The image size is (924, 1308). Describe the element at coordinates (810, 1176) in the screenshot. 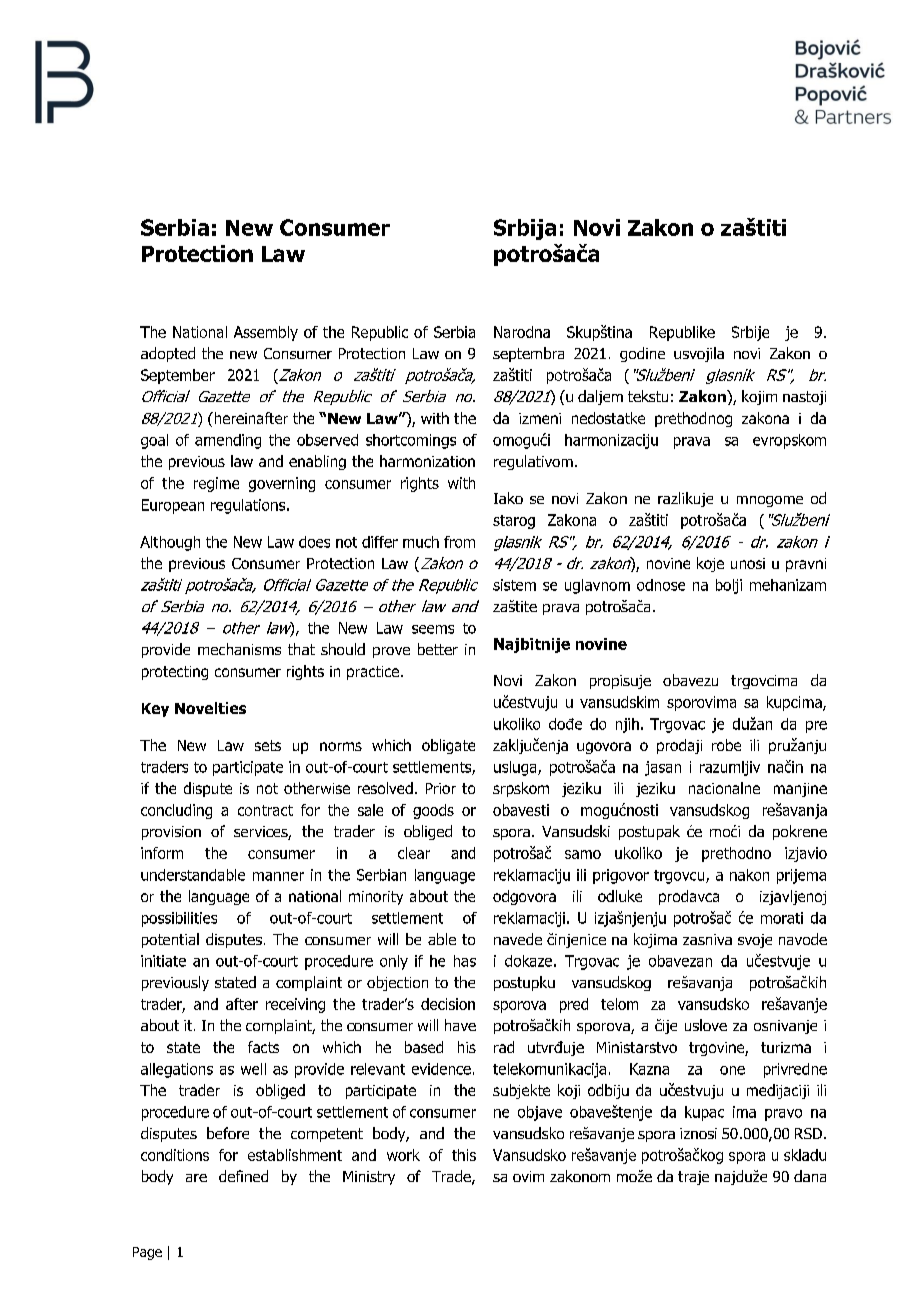

I see `dana` at that location.
